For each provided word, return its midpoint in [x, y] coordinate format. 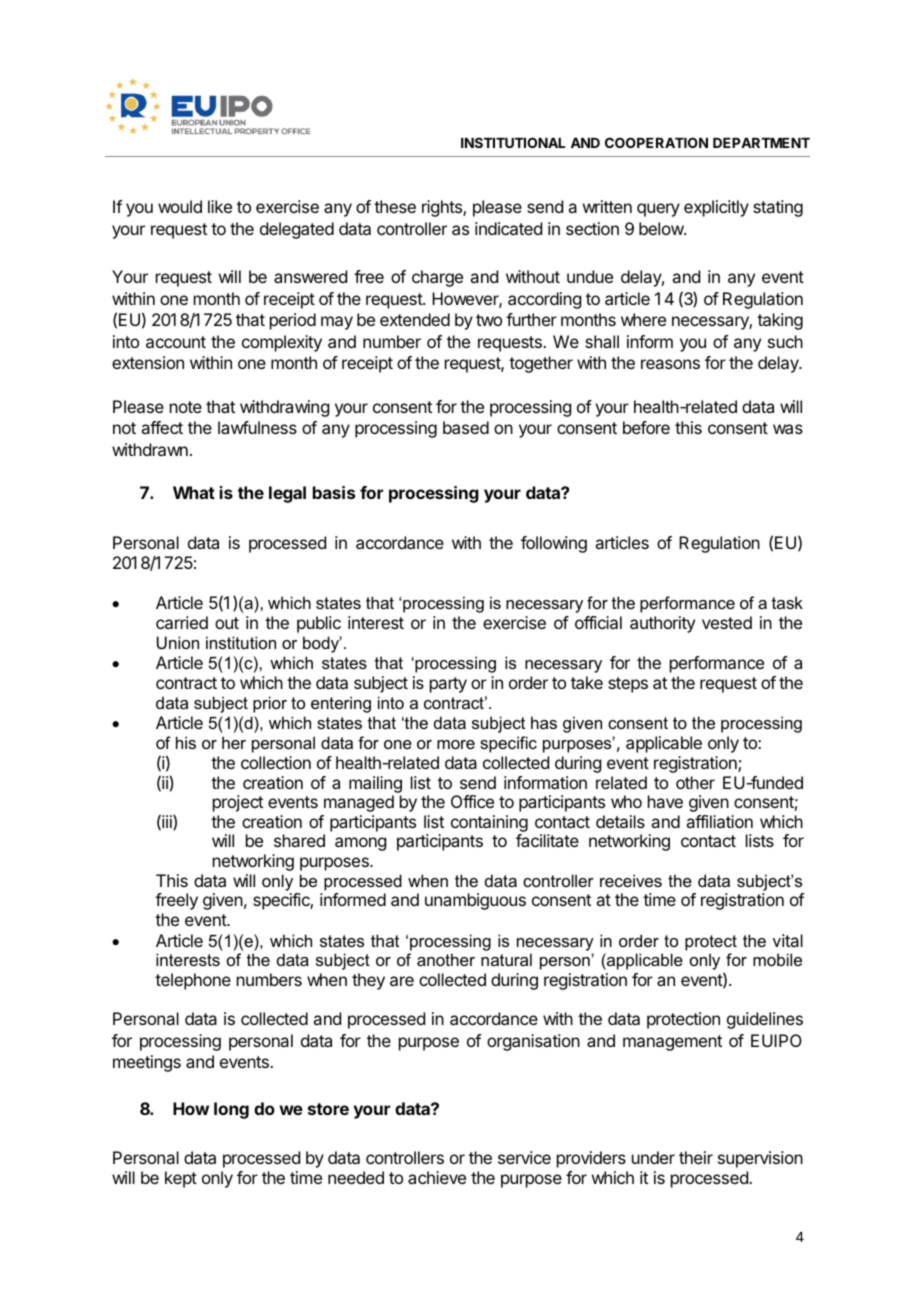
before [646, 427]
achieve [437, 1177]
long [231, 1110]
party [448, 685]
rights [443, 208]
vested [727, 622]
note [186, 407]
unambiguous [475, 901]
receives [631, 880]
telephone [193, 981]
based [466, 427]
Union [178, 642]
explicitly [716, 208]
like [220, 206]
